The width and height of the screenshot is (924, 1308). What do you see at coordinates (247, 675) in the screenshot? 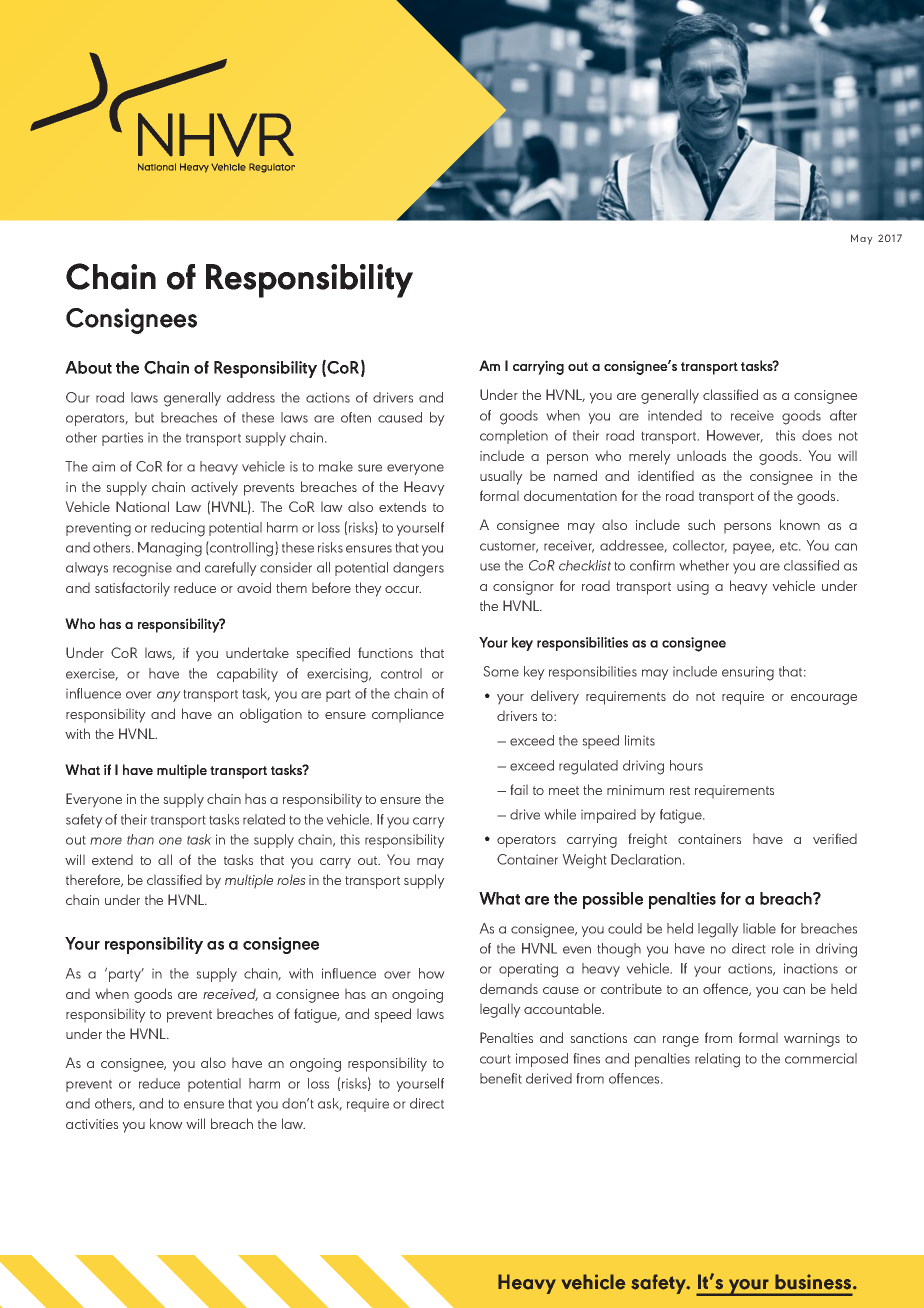
I see `capability` at bounding box center [247, 675].
